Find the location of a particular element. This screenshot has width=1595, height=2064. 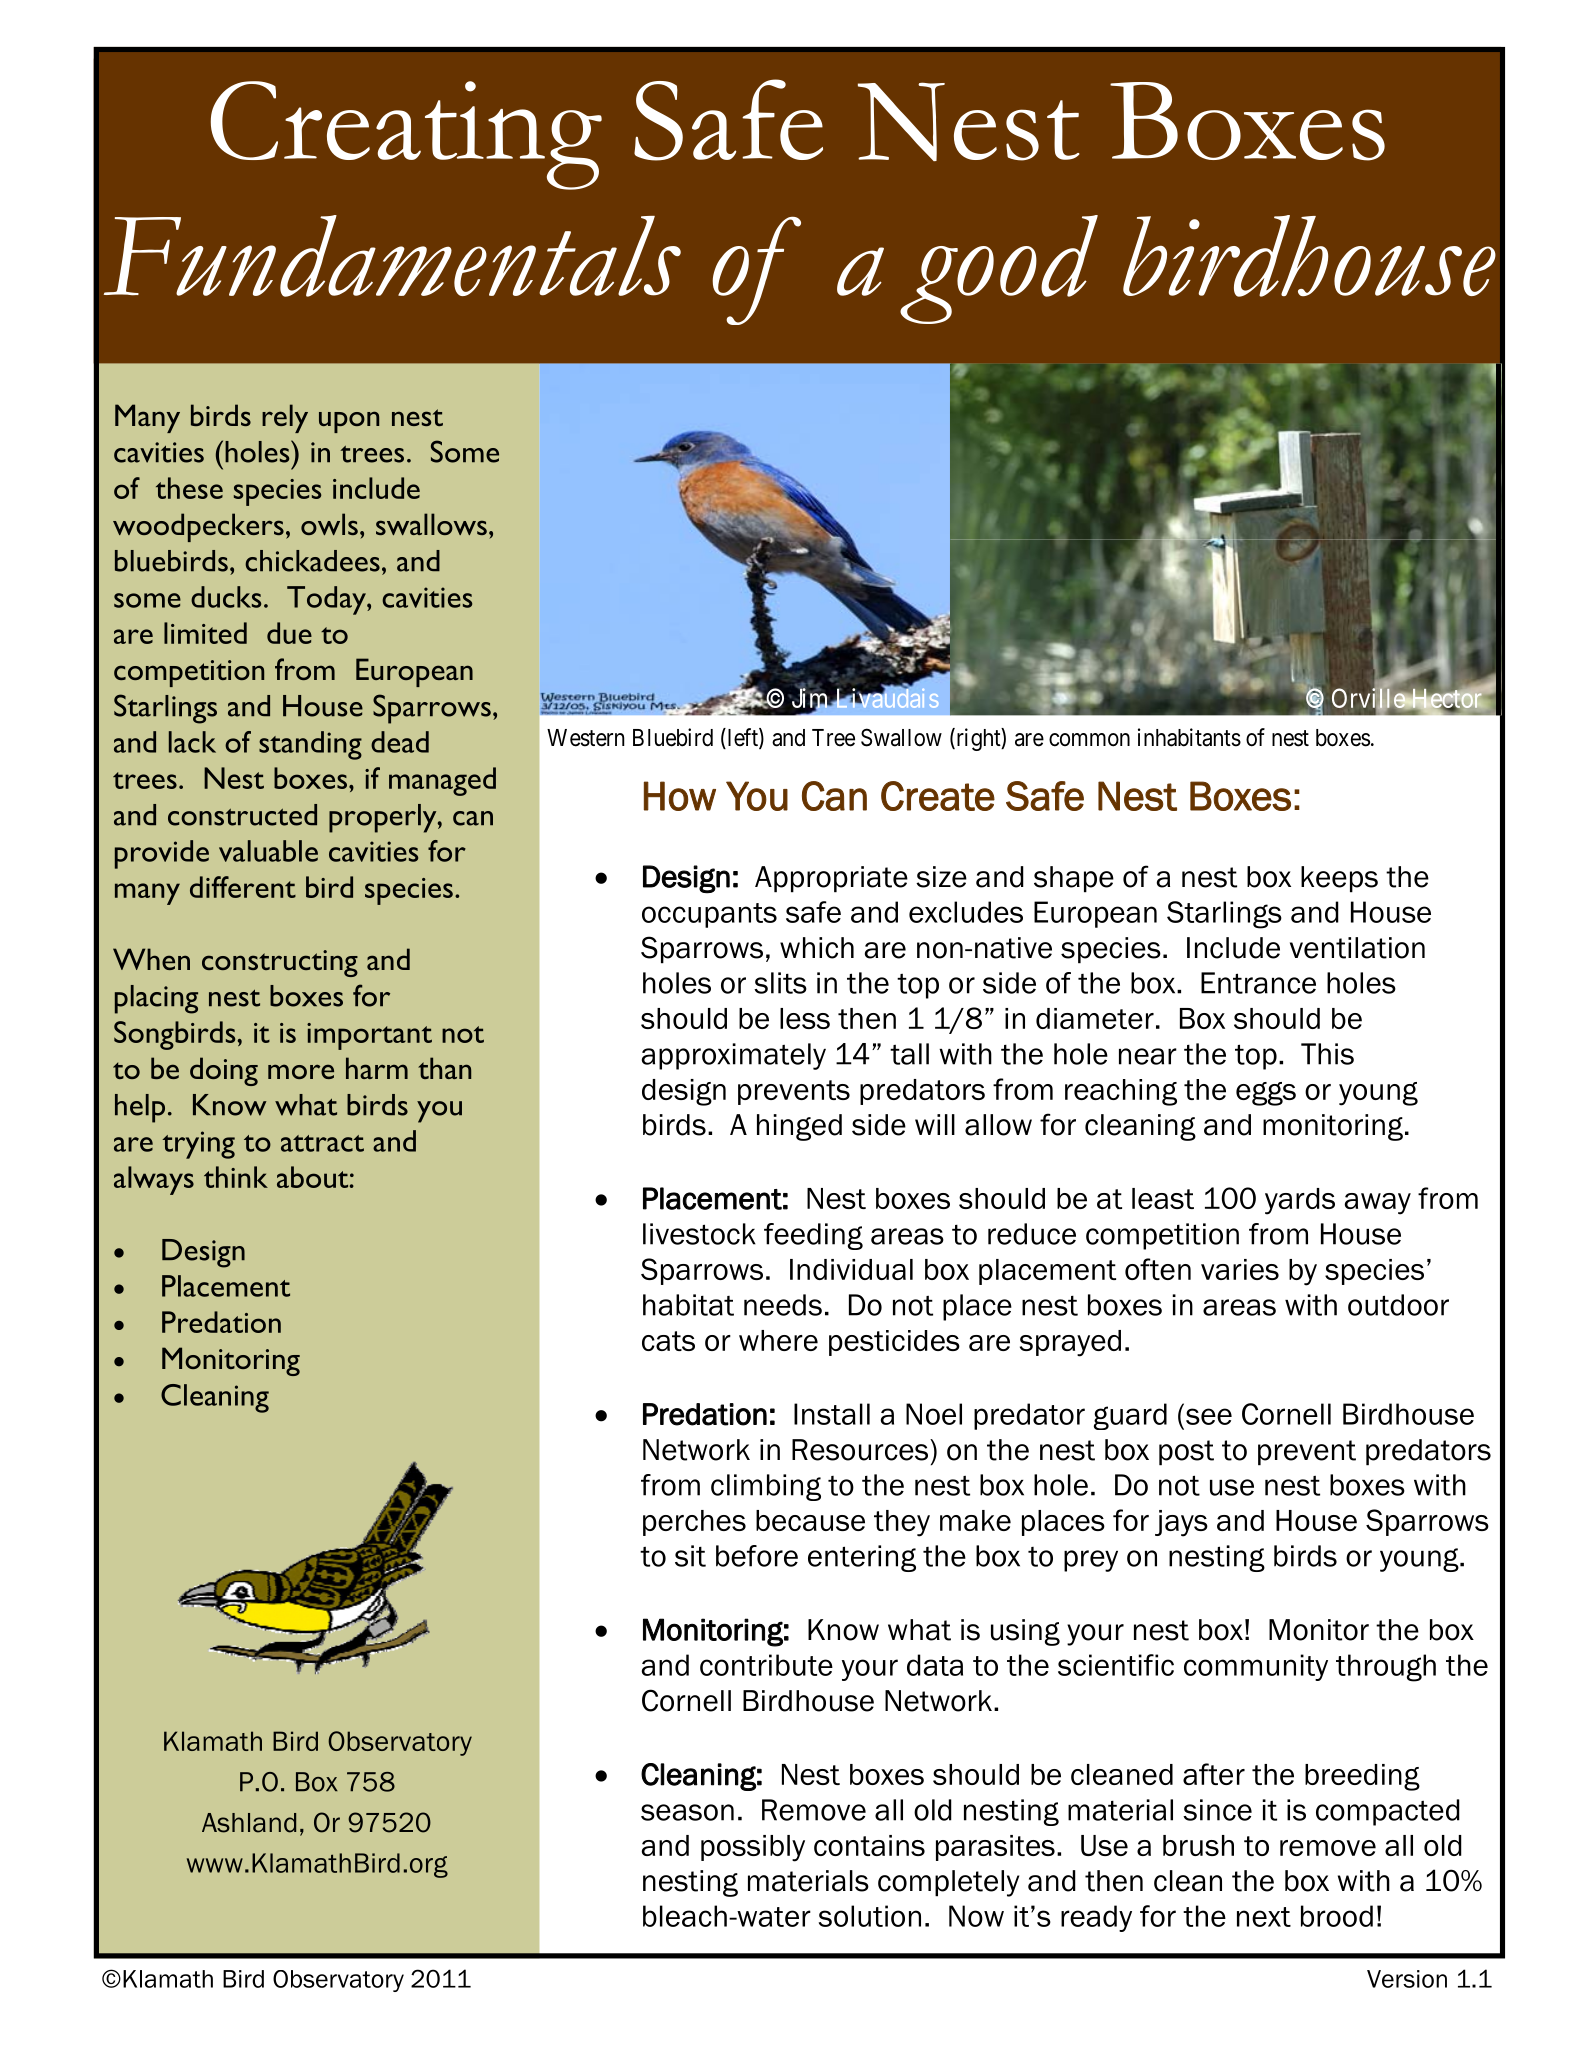

How is located at coordinates (680, 796).
